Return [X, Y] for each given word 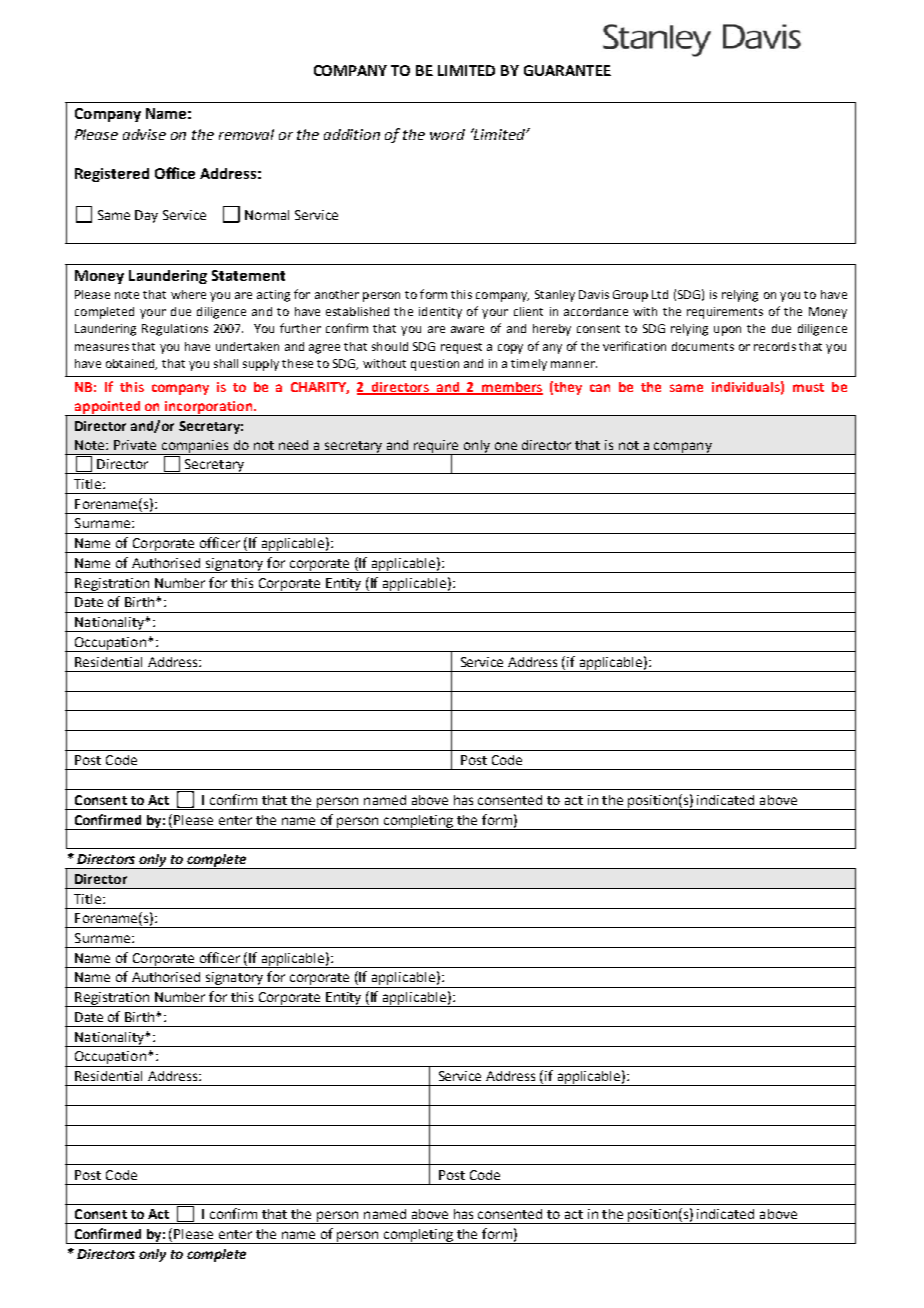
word [447, 134]
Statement [248, 275]
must [808, 387]
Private [135, 445]
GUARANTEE [567, 70]
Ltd [660, 294]
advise [144, 134]
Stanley [555, 296]
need [293, 445]
